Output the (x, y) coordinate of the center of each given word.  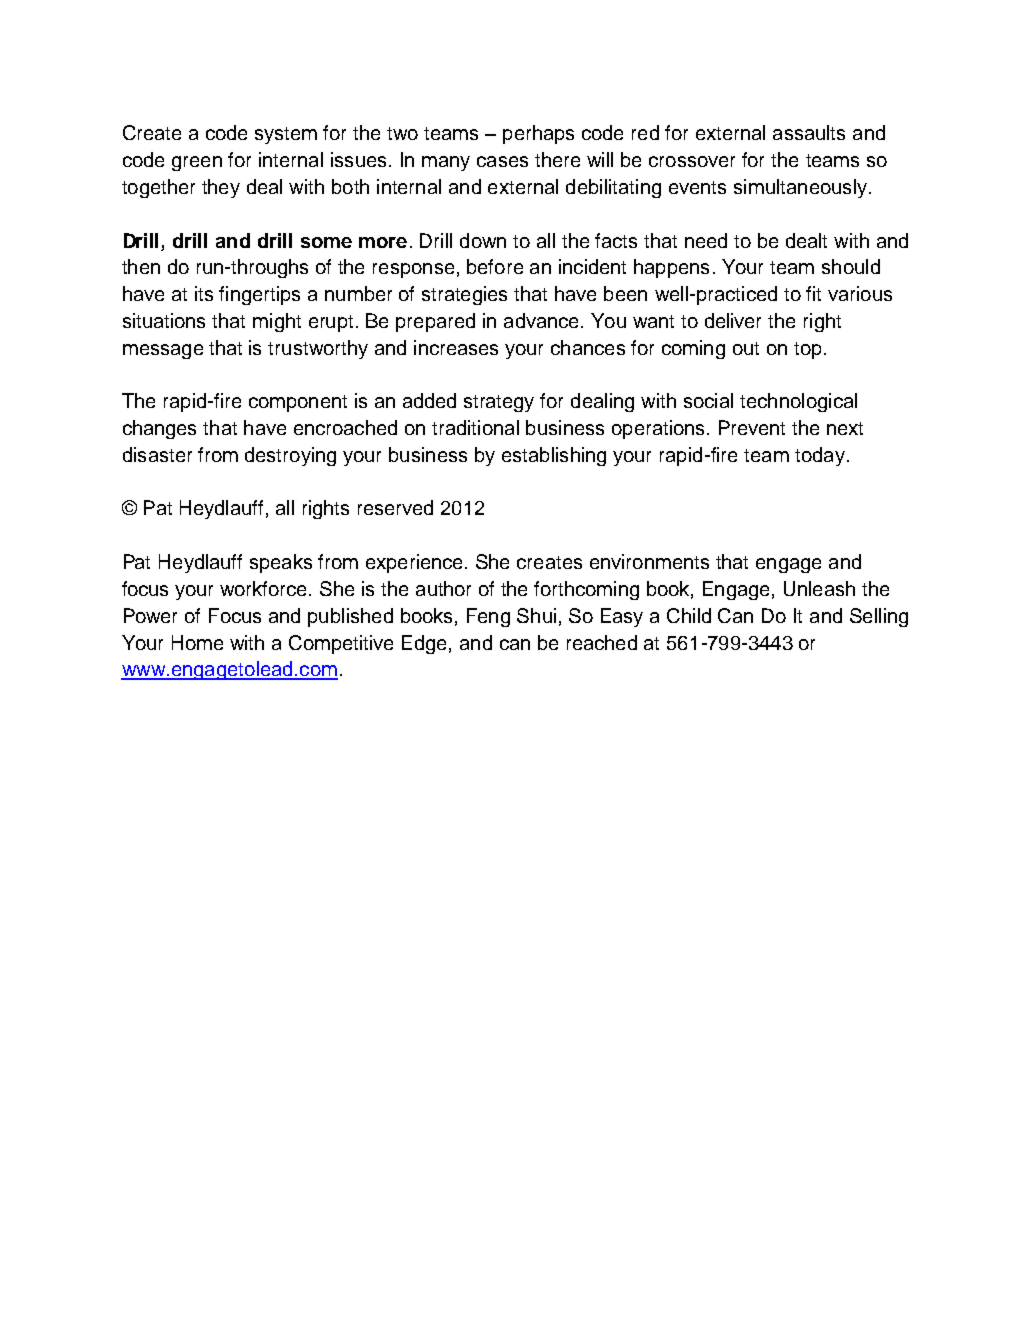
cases (502, 161)
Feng (488, 617)
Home (197, 642)
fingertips (259, 295)
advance (541, 320)
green (197, 163)
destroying (290, 456)
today (820, 456)
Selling (879, 617)
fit (813, 293)
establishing (554, 456)
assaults (809, 132)
